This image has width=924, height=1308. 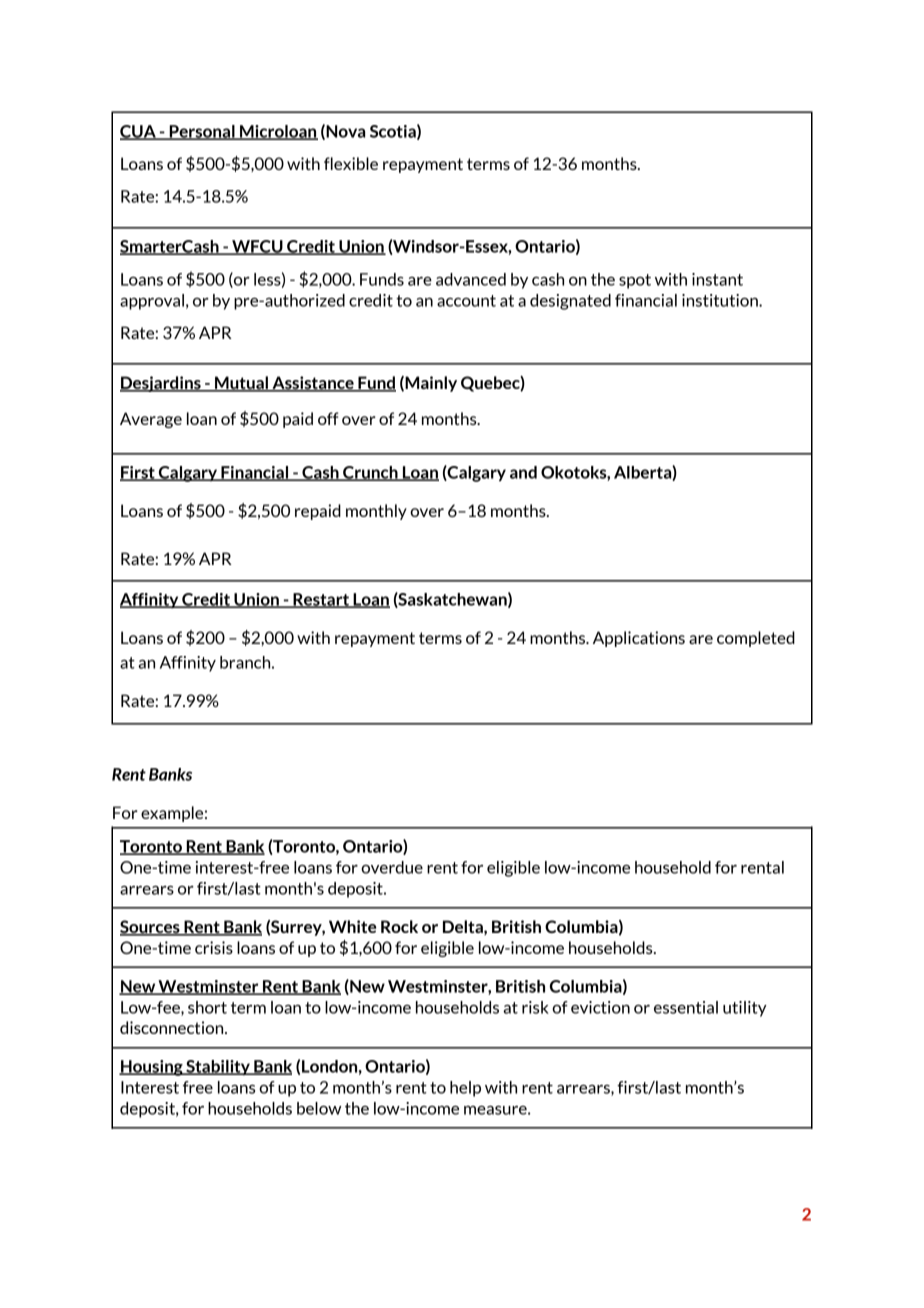 What do you see at coordinates (465, 1089) in the image?
I see `help` at bounding box center [465, 1089].
